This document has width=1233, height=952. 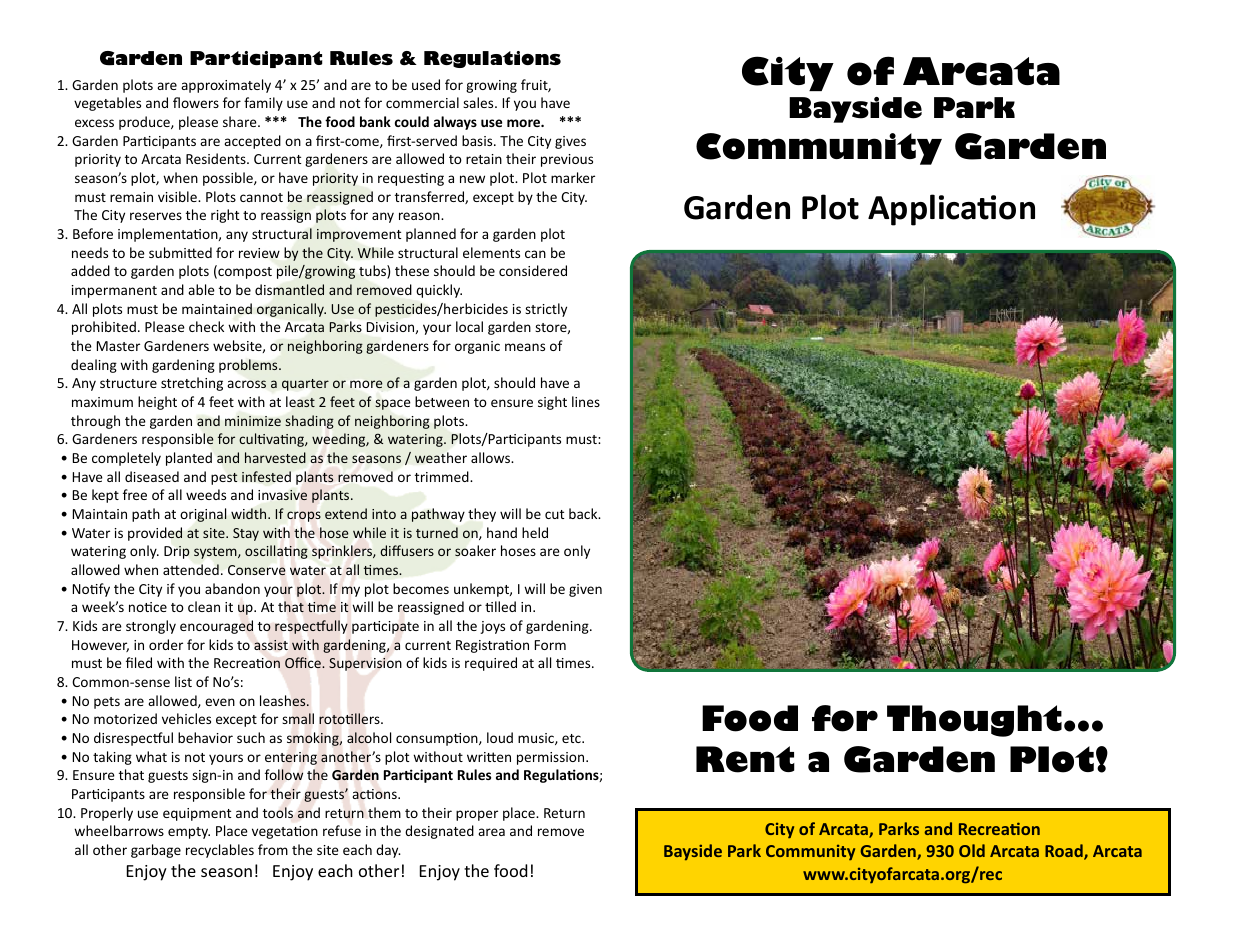 What do you see at coordinates (586, 401) in the document?
I see `lines` at bounding box center [586, 401].
